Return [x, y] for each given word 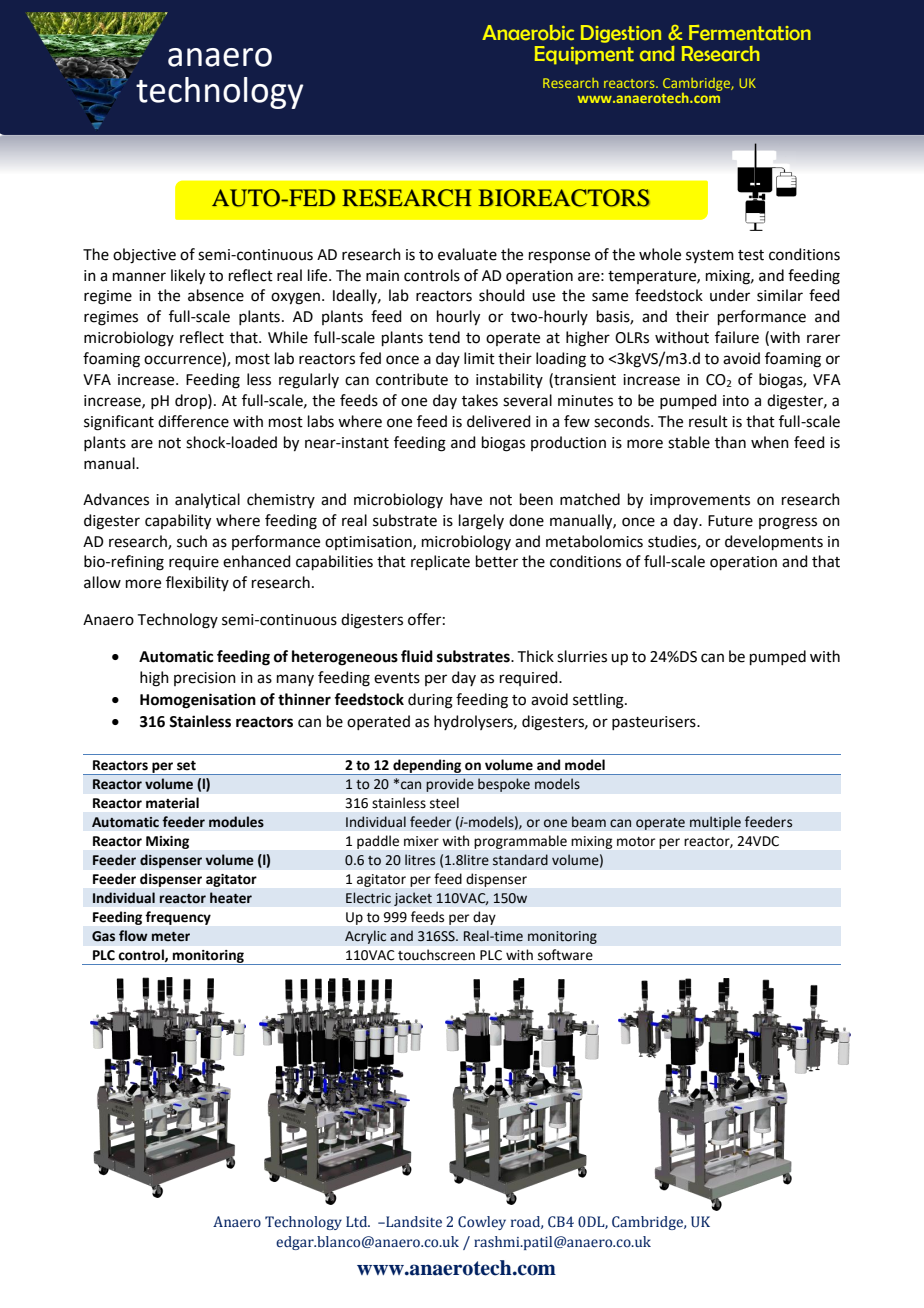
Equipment [584, 55]
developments [774, 542]
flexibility [197, 583]
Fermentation [750, 32]
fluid [417, 656]
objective [144, 256]
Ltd [358, 1221]
